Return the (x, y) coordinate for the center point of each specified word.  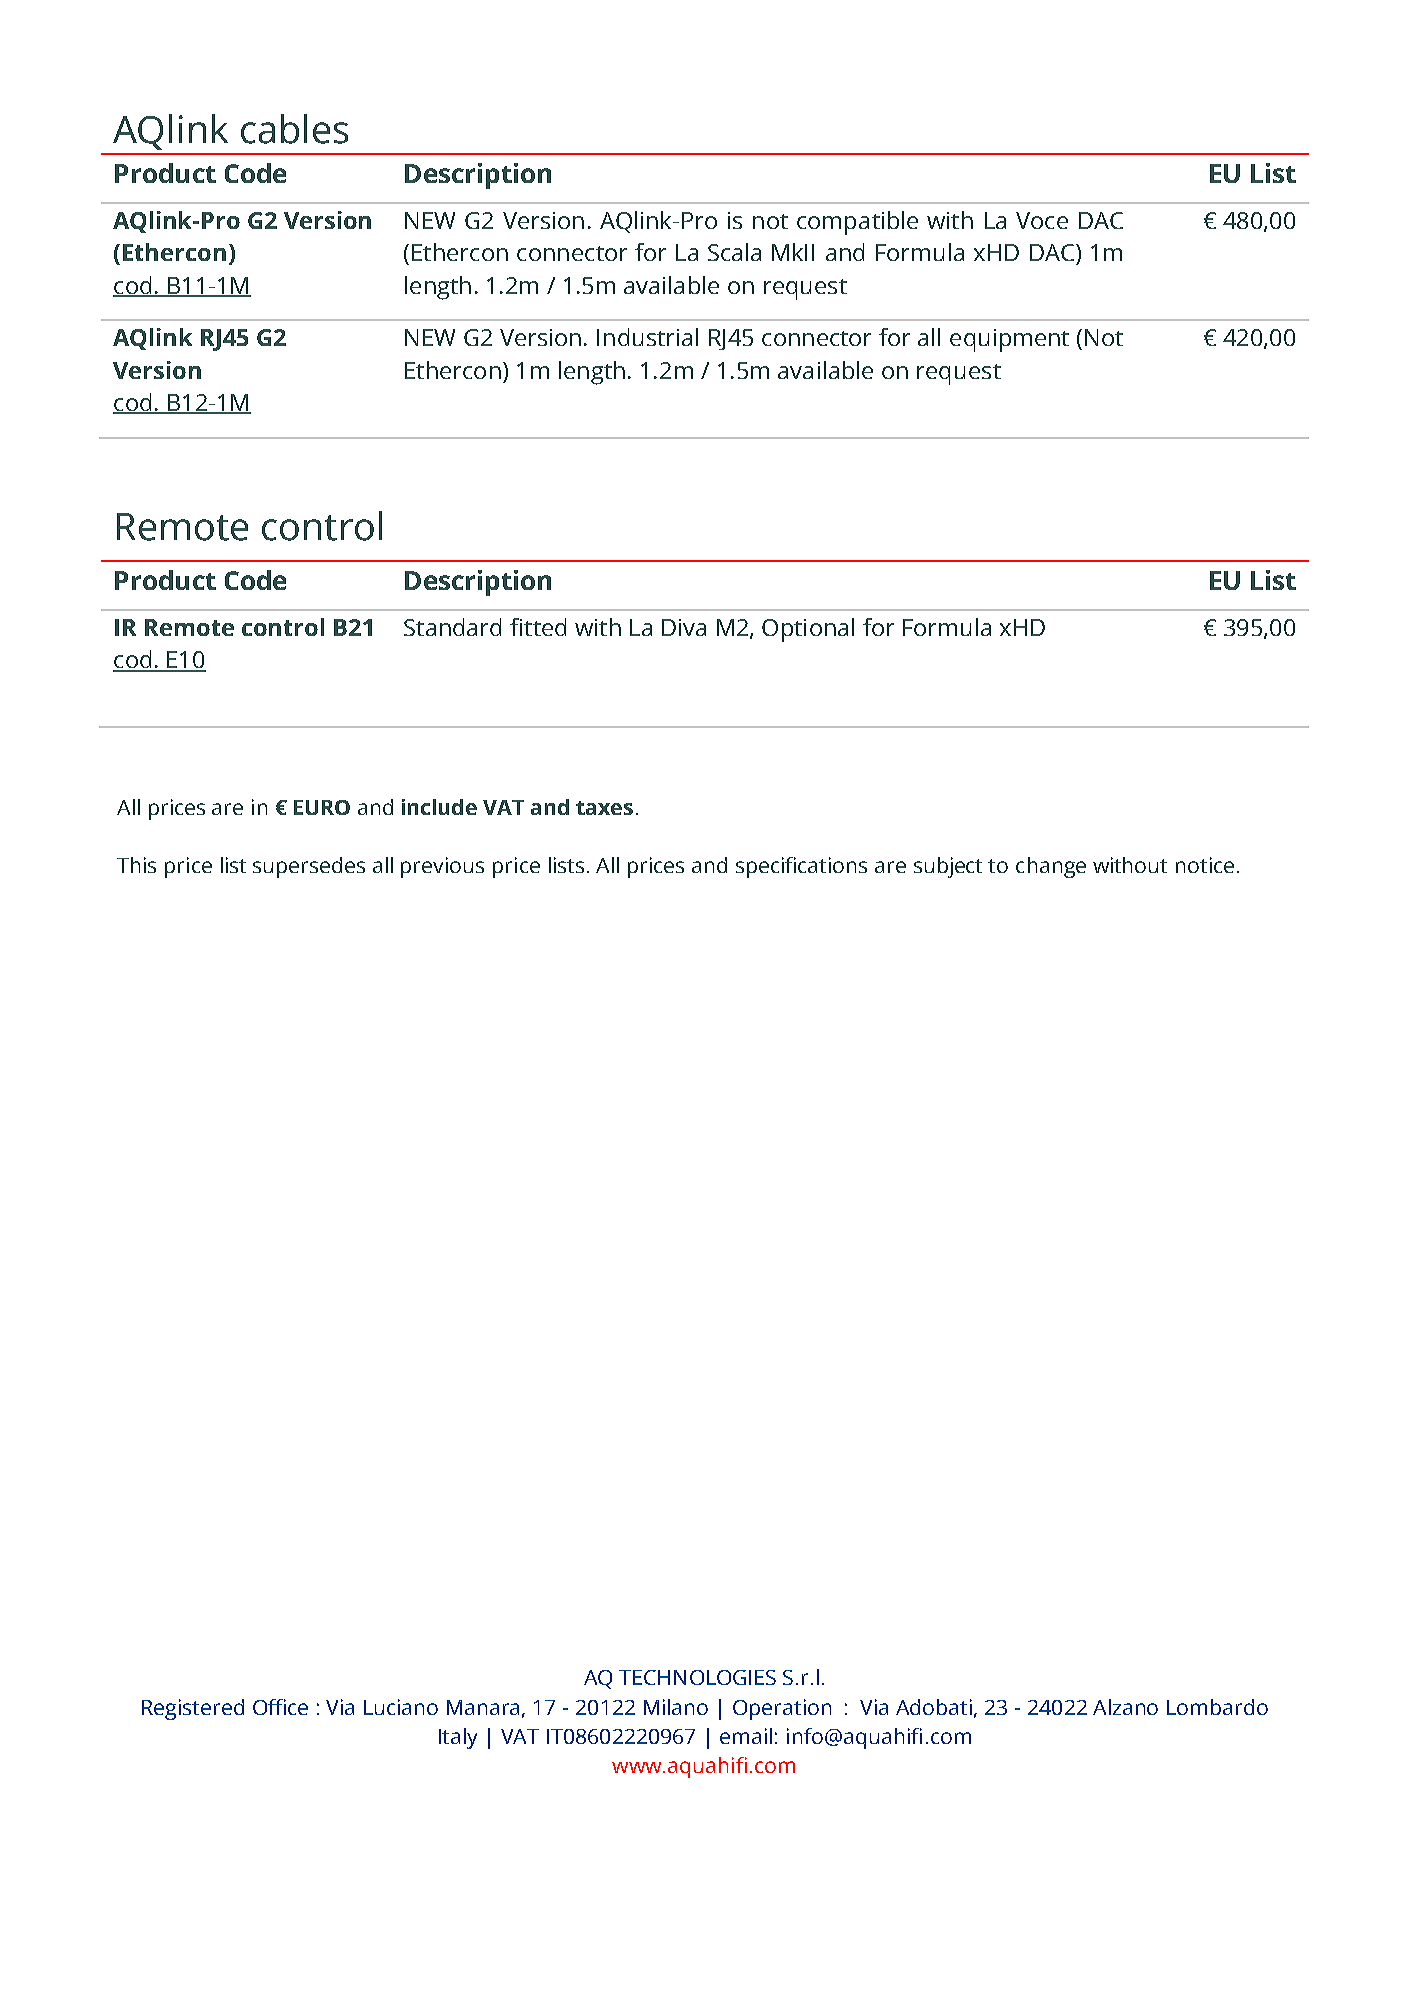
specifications (801, 867)
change (1051, 867)
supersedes (309, 867)
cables (294, 129)
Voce (1042, 220)
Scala (734, 252)
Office (280, 1707)
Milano (676, 1707)
